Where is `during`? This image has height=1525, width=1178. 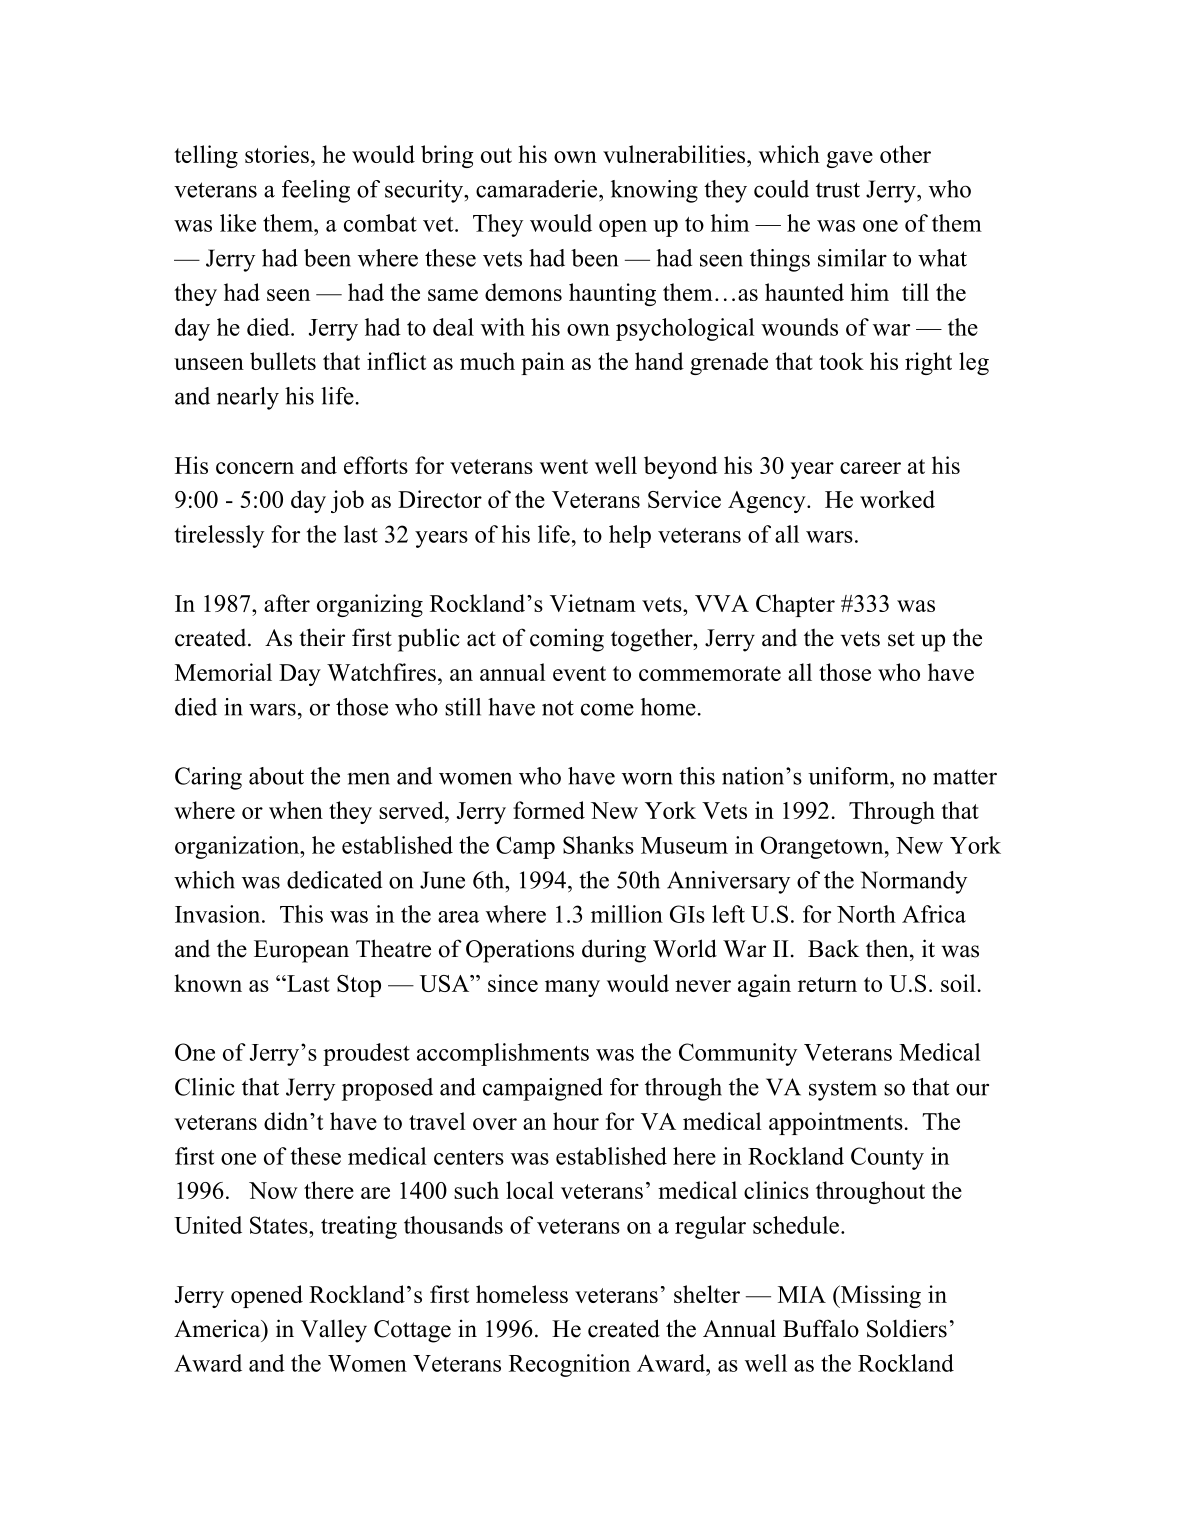 during is located at coordinates (614, 951).
